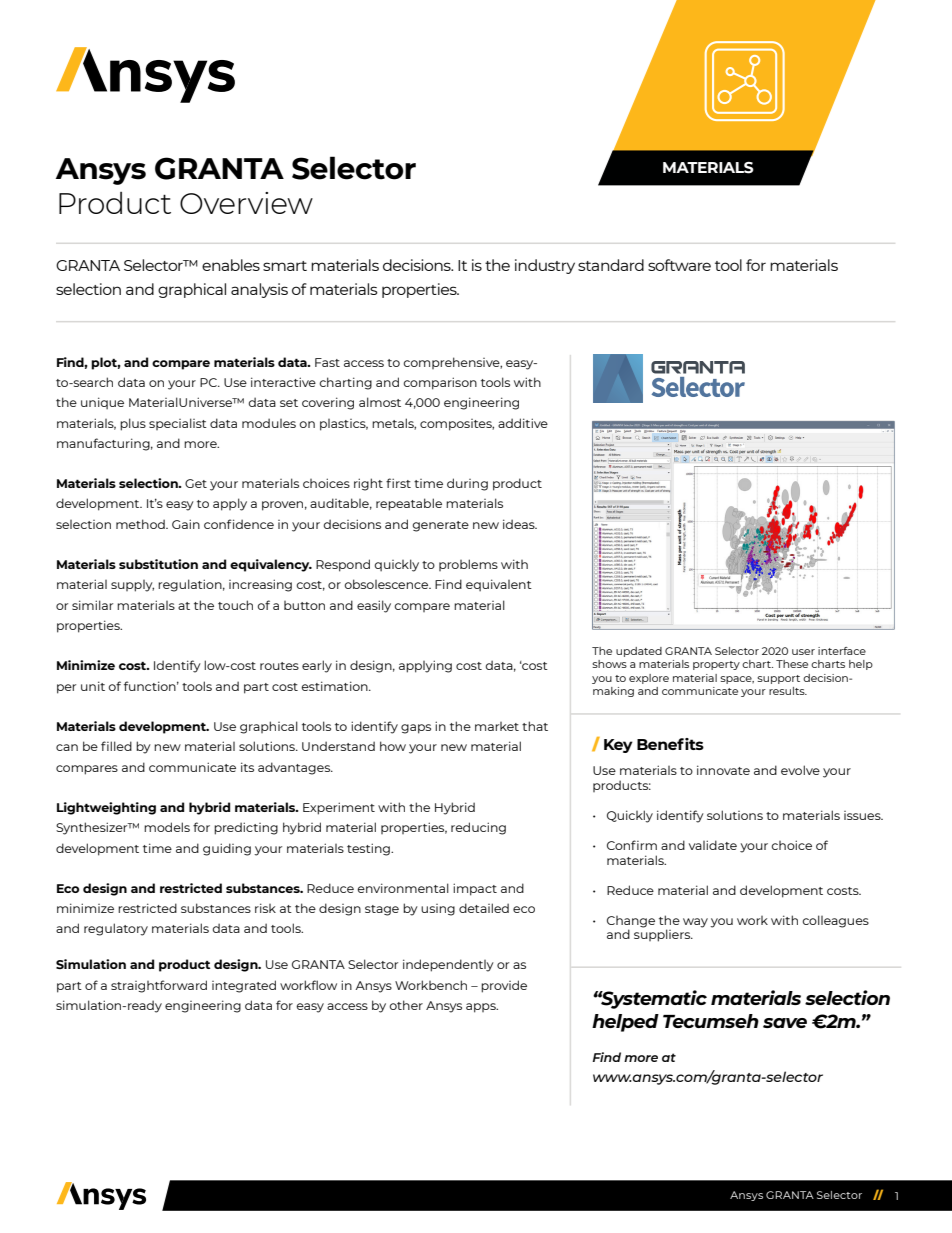 This screenshot has width=952, height=1233. I want to click on industry, so click(545, 266).
